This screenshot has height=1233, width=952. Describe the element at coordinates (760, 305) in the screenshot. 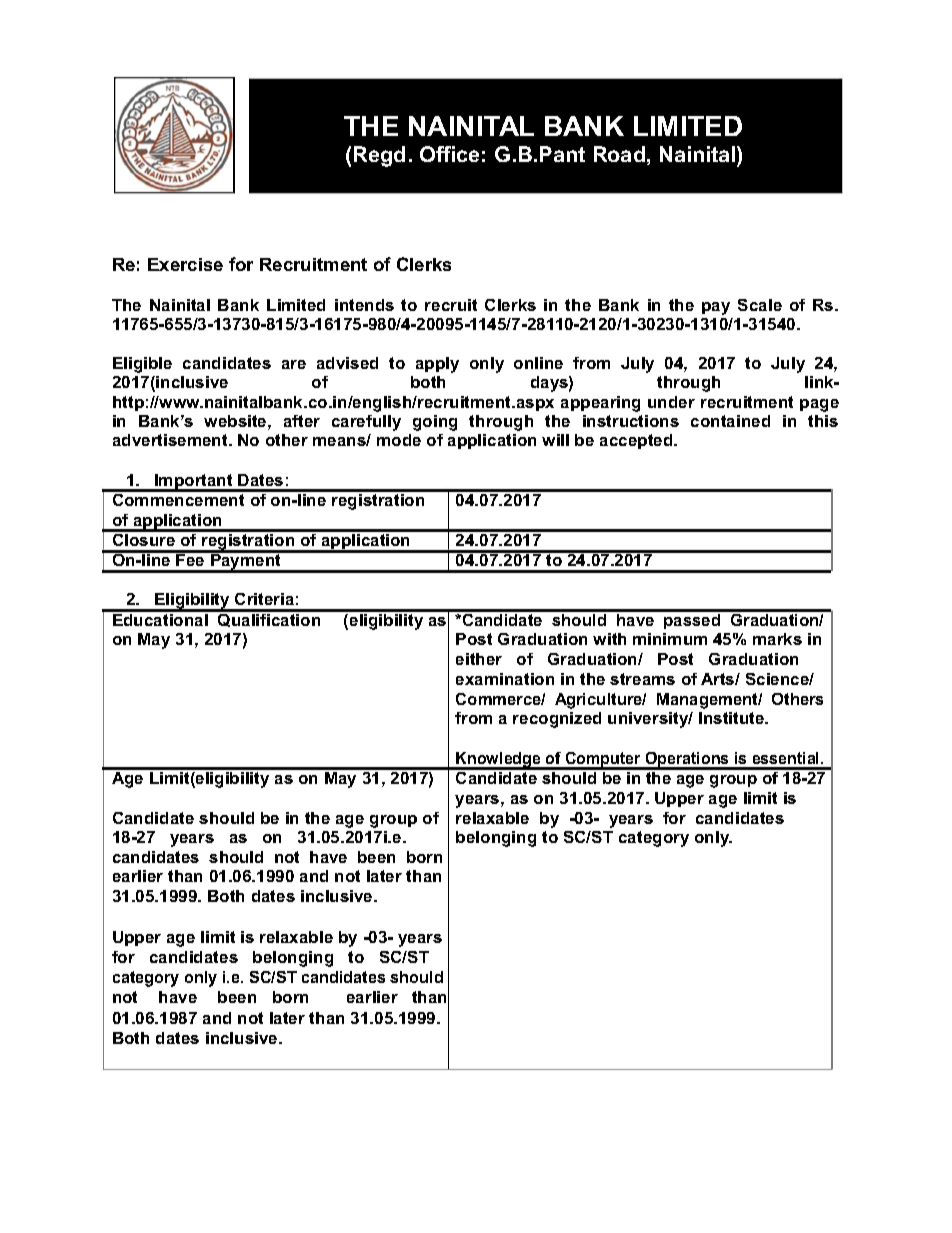

I see `Scale` at that location.
